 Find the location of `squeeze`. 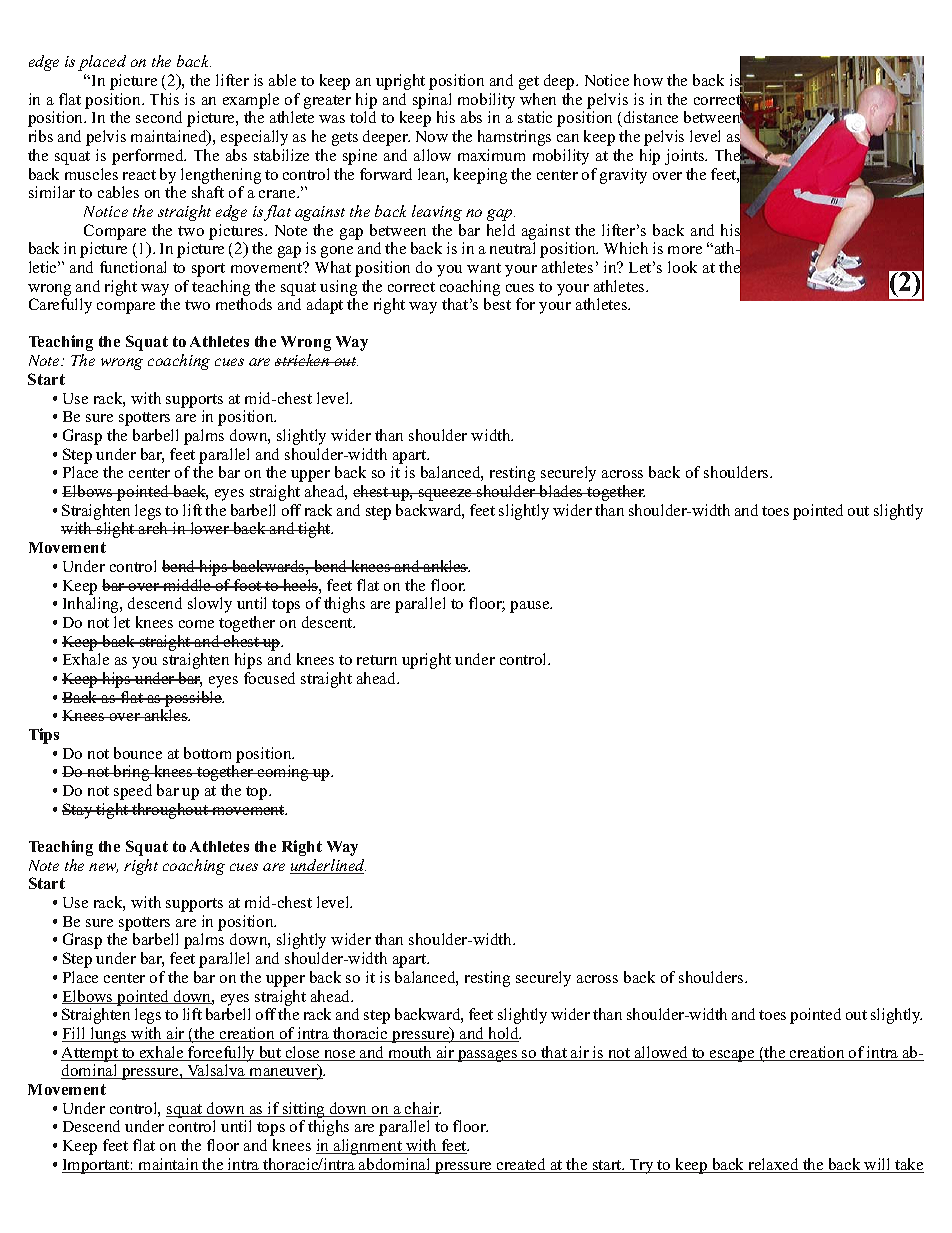

squeeze is located at coordinates (445, 495).
